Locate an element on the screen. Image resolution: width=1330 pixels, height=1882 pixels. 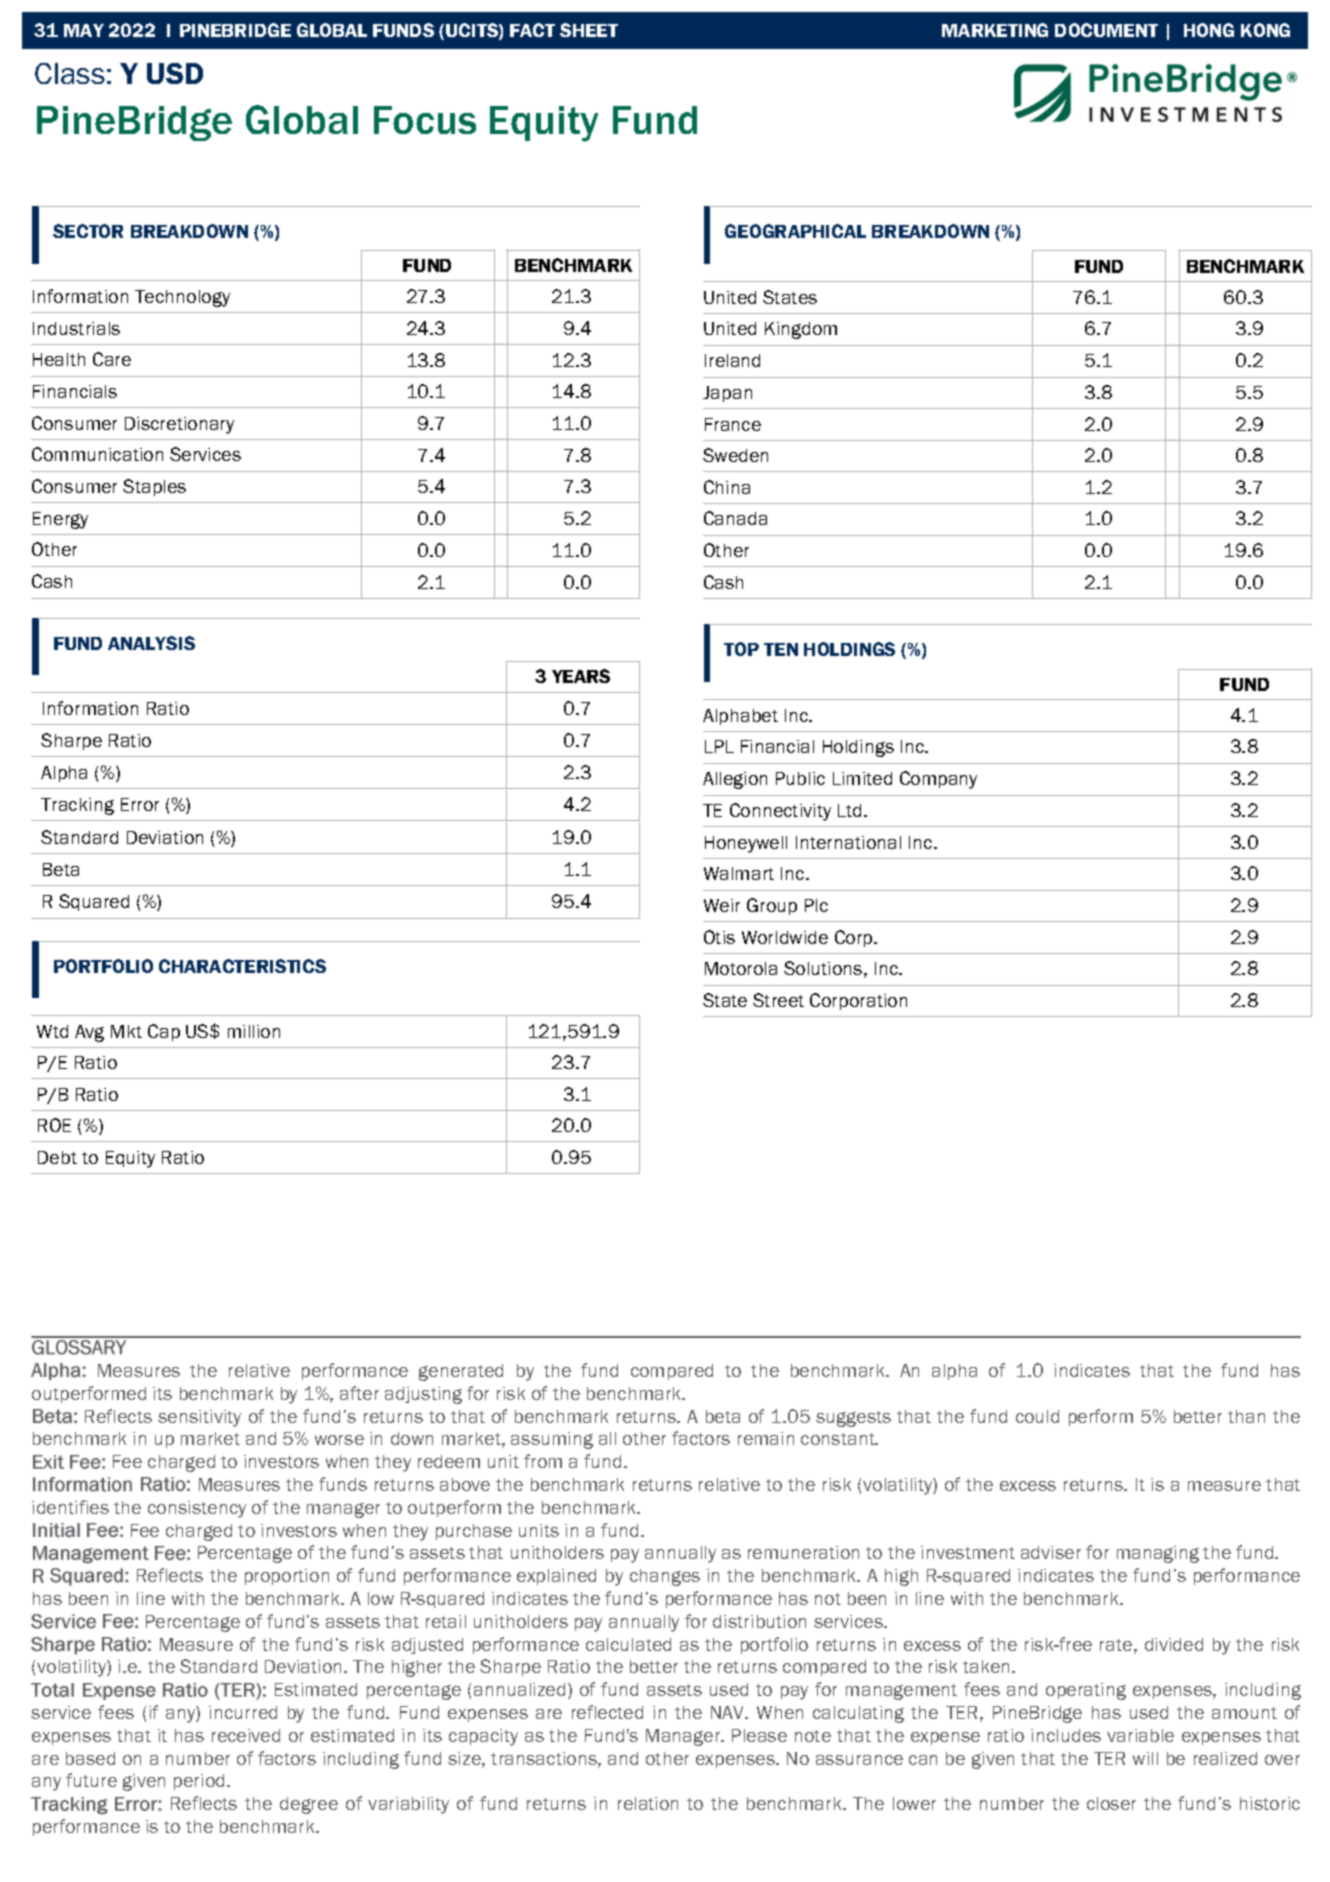
CHARACTERISTICS is located at coordinates (242, 966).
